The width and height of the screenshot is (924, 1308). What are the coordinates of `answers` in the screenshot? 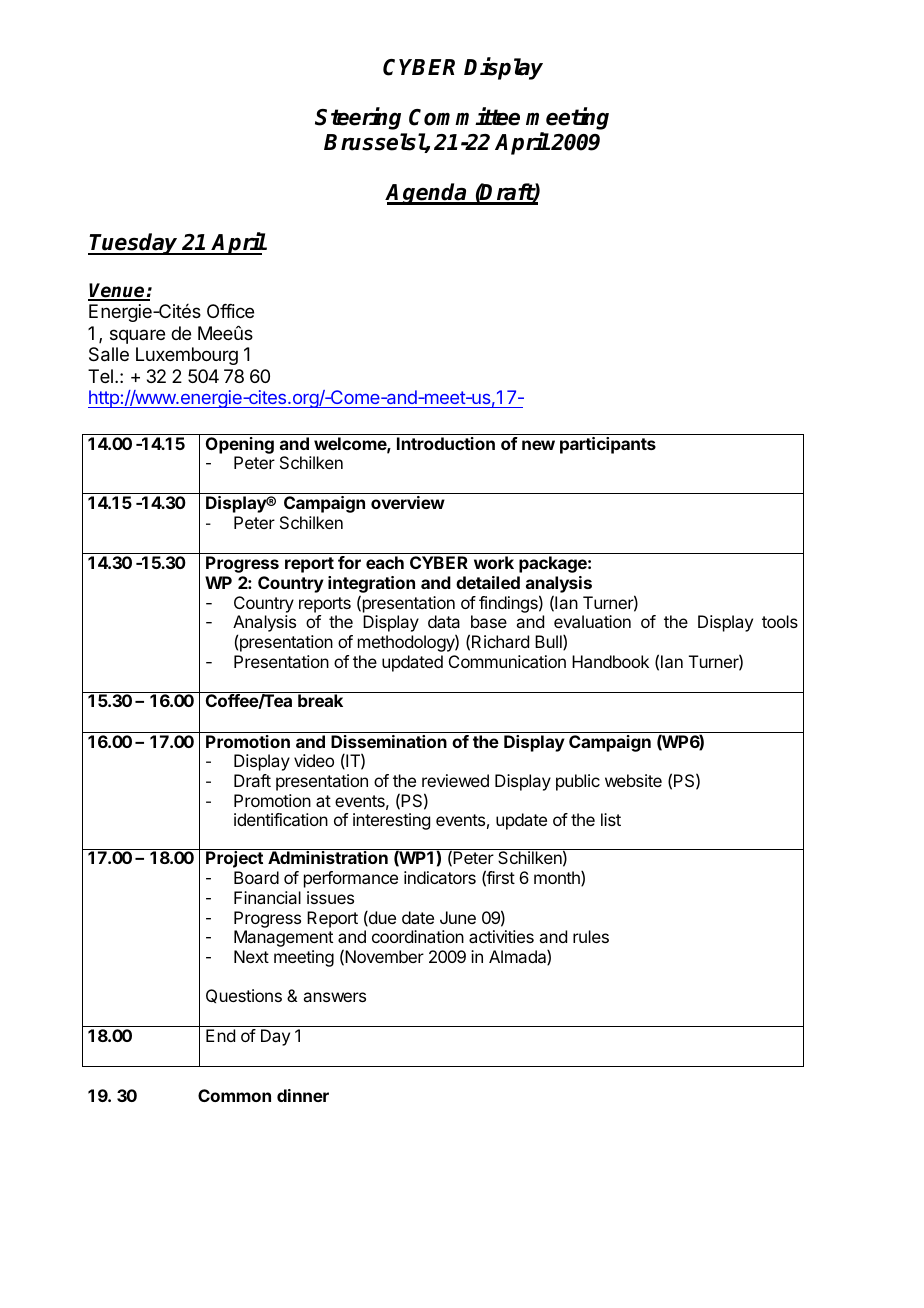 It's located at (334, 997).
